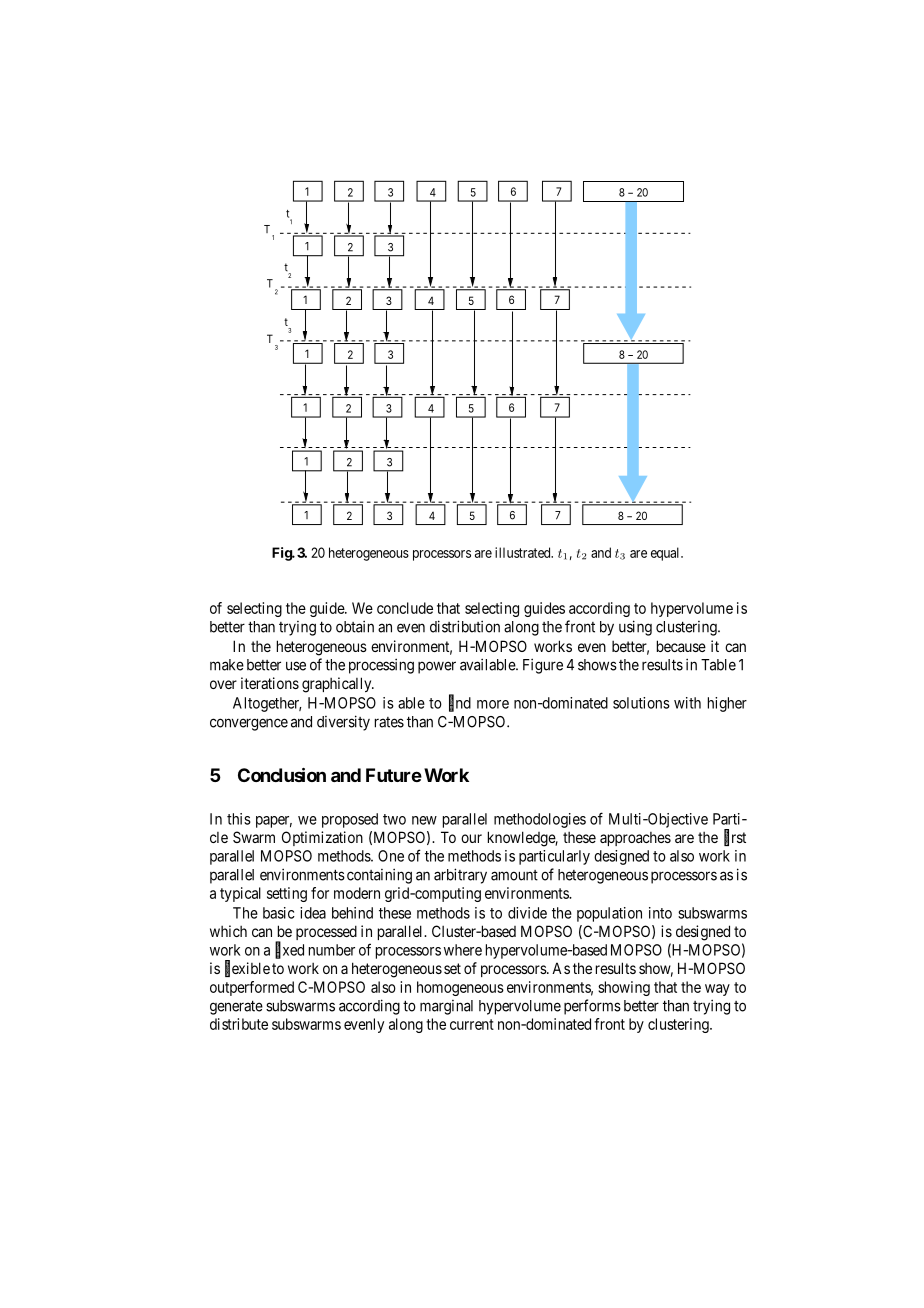 The height and width of the screenshot is (1308, 924). Describe the element at coordinates (524, 552) in the screenshot. I see `illustrated` at that location.
